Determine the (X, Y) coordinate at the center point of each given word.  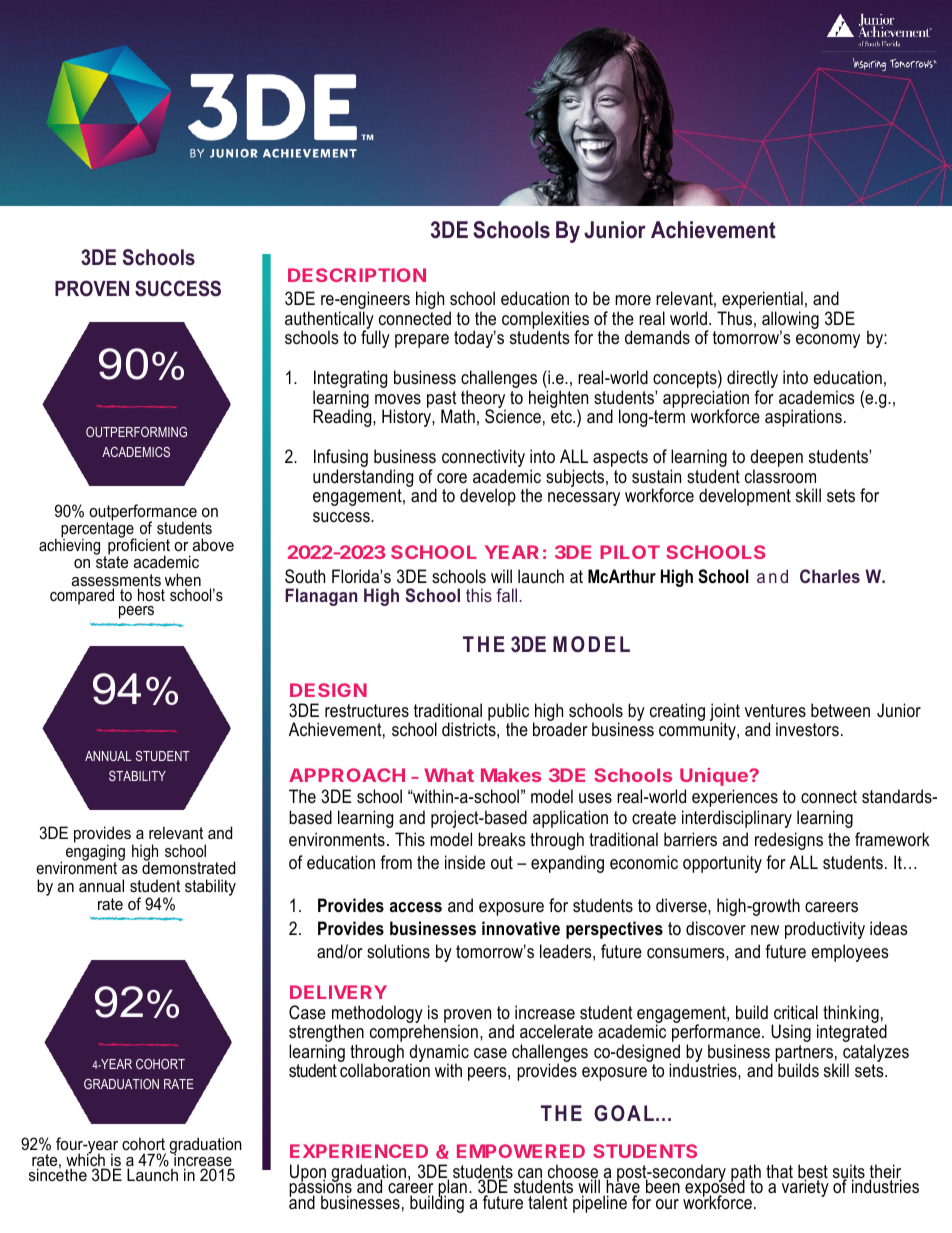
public (508, 713)
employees (849, 953)
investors (807, 729)
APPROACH (347, 775)
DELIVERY (338, 992)
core (452, 478)
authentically (330, 321)
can (530, 1174)
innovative (521, 928)
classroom (780, 476)
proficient (139, 547)
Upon (309, 1174)
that (779, 1171)
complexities (545, 321)
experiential (761, 301)
